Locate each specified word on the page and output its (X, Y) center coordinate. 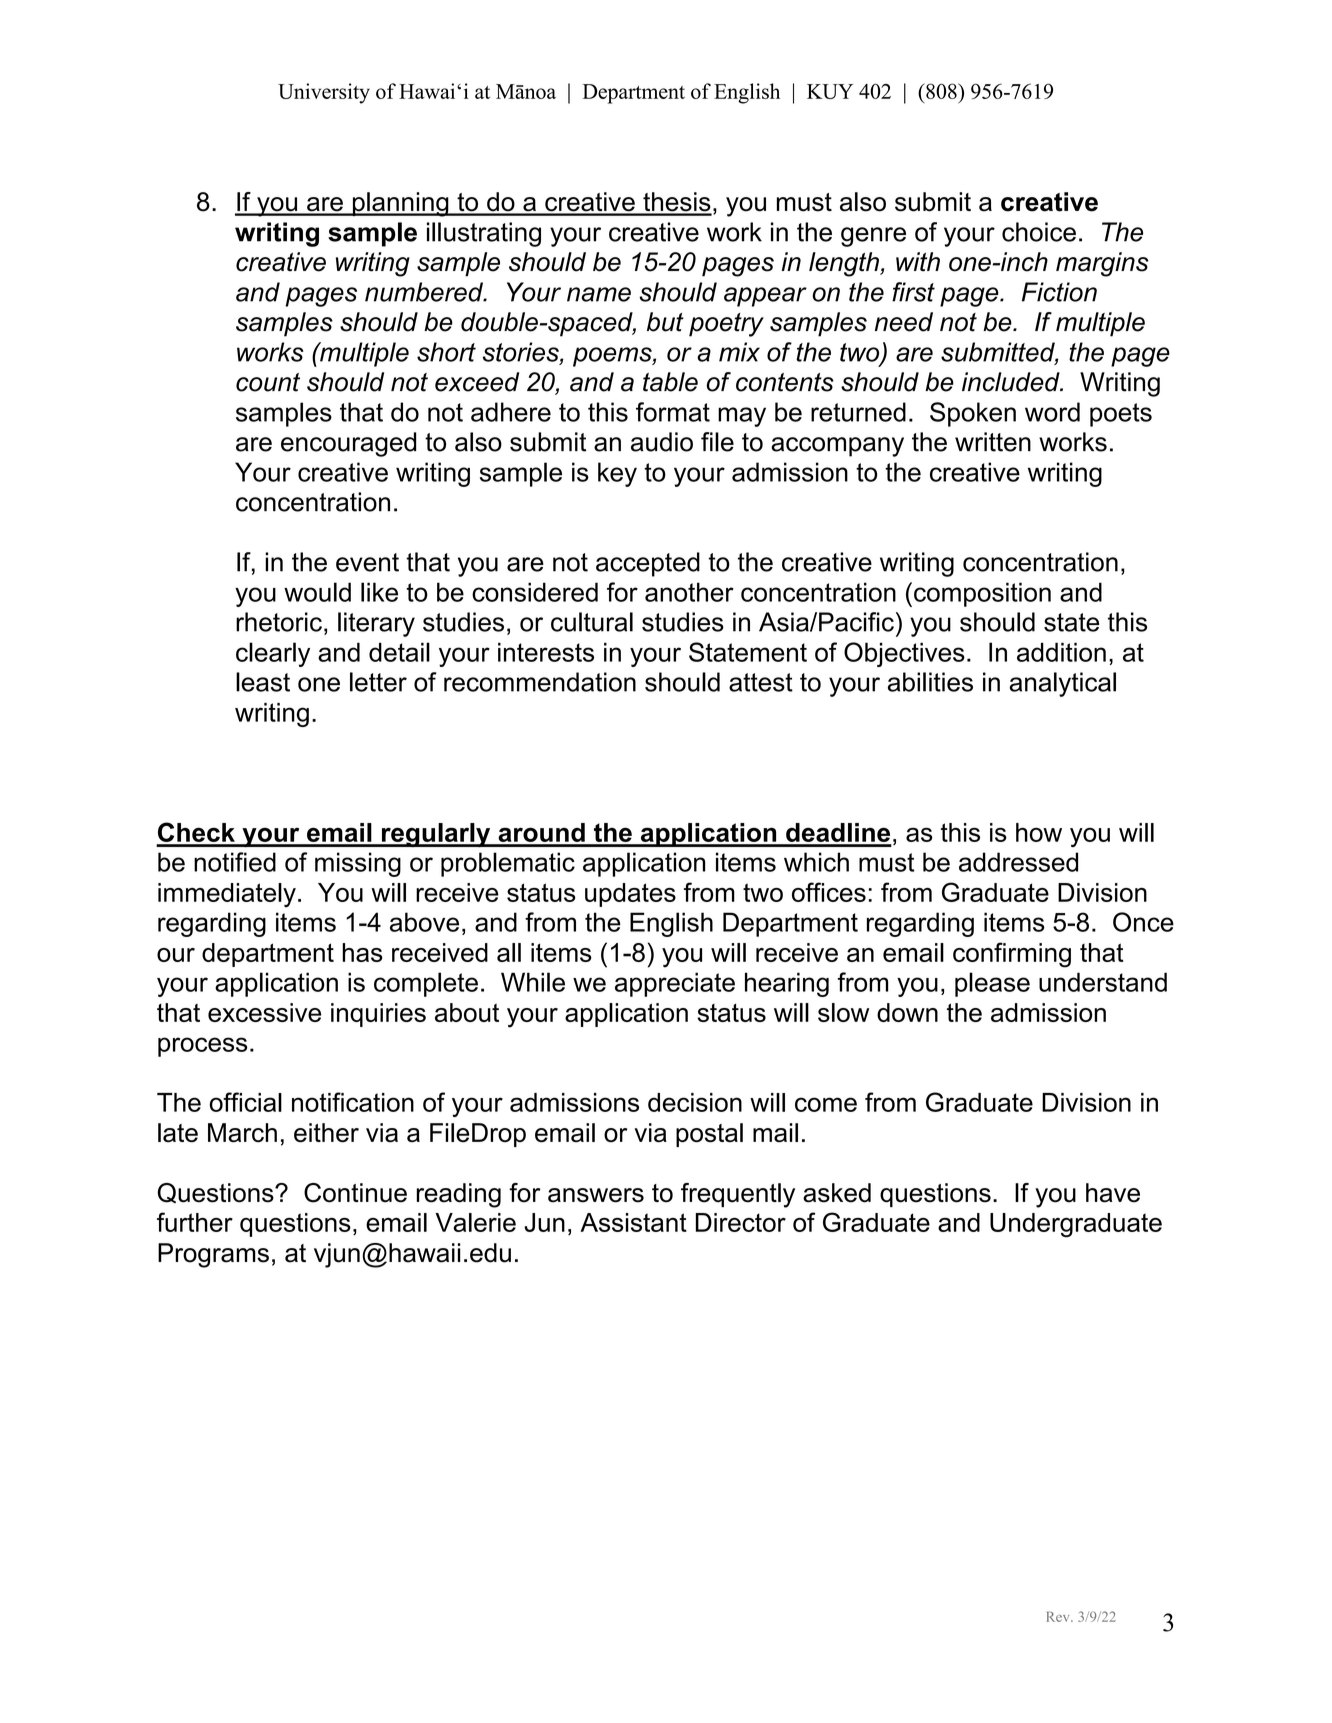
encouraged (348, 444)
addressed (1018, 862)
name (599, 294)
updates (630, 895)
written (993, 442)
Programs (213, 1255)
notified (235, 862)
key (617, 474)
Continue (355, 1193)
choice (1039, 232)
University (324, 93)
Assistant (633, 1222)
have (1113, 1193)
